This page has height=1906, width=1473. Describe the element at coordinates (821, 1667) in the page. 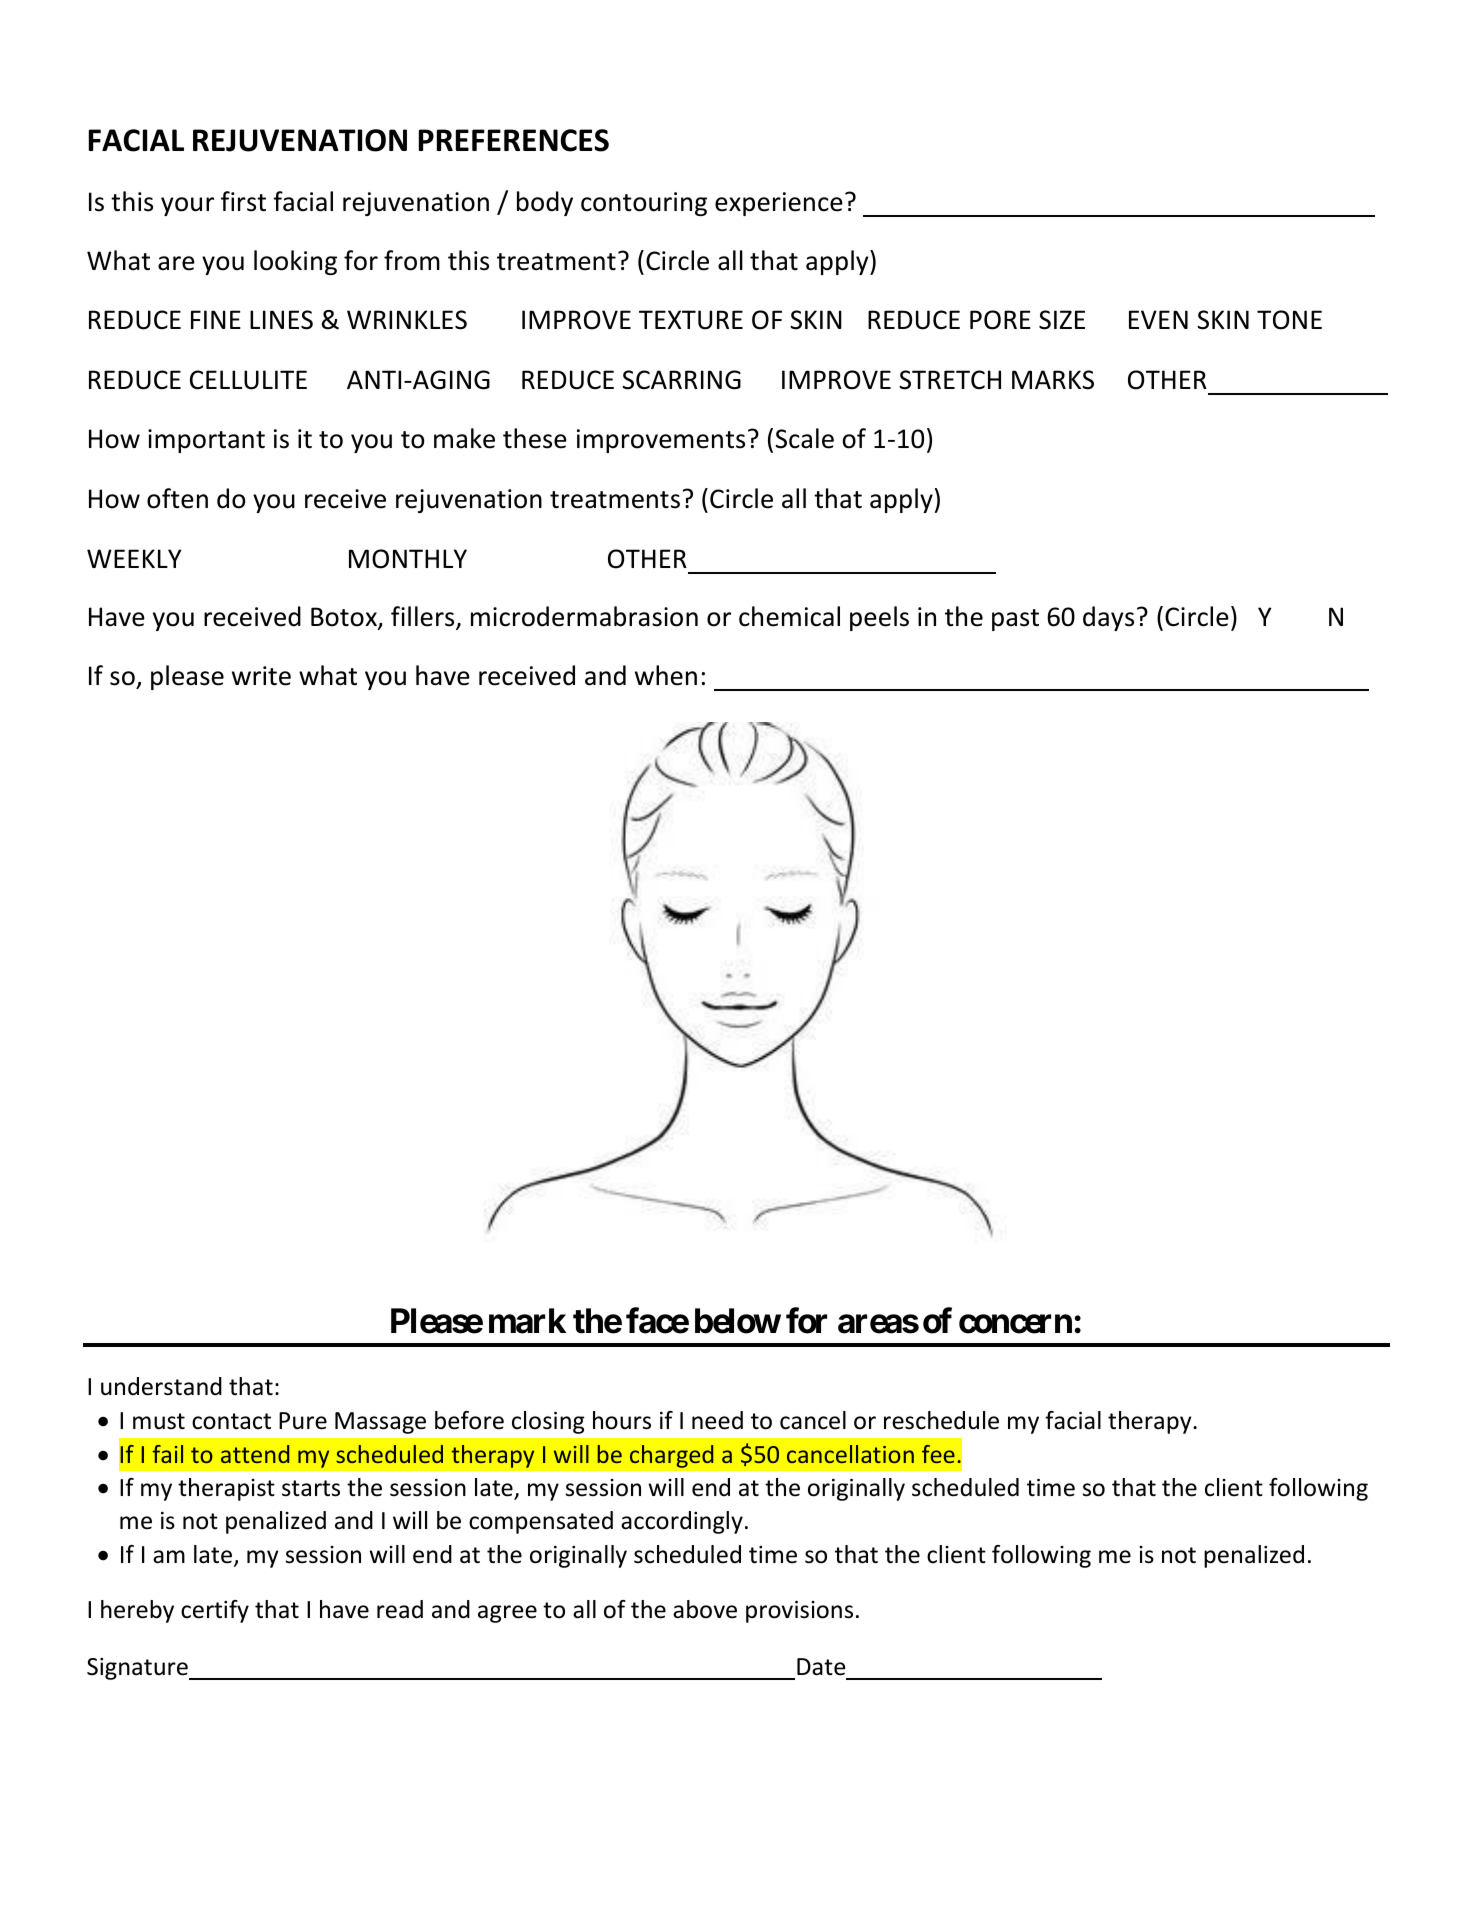

I see `Date` at that location.
